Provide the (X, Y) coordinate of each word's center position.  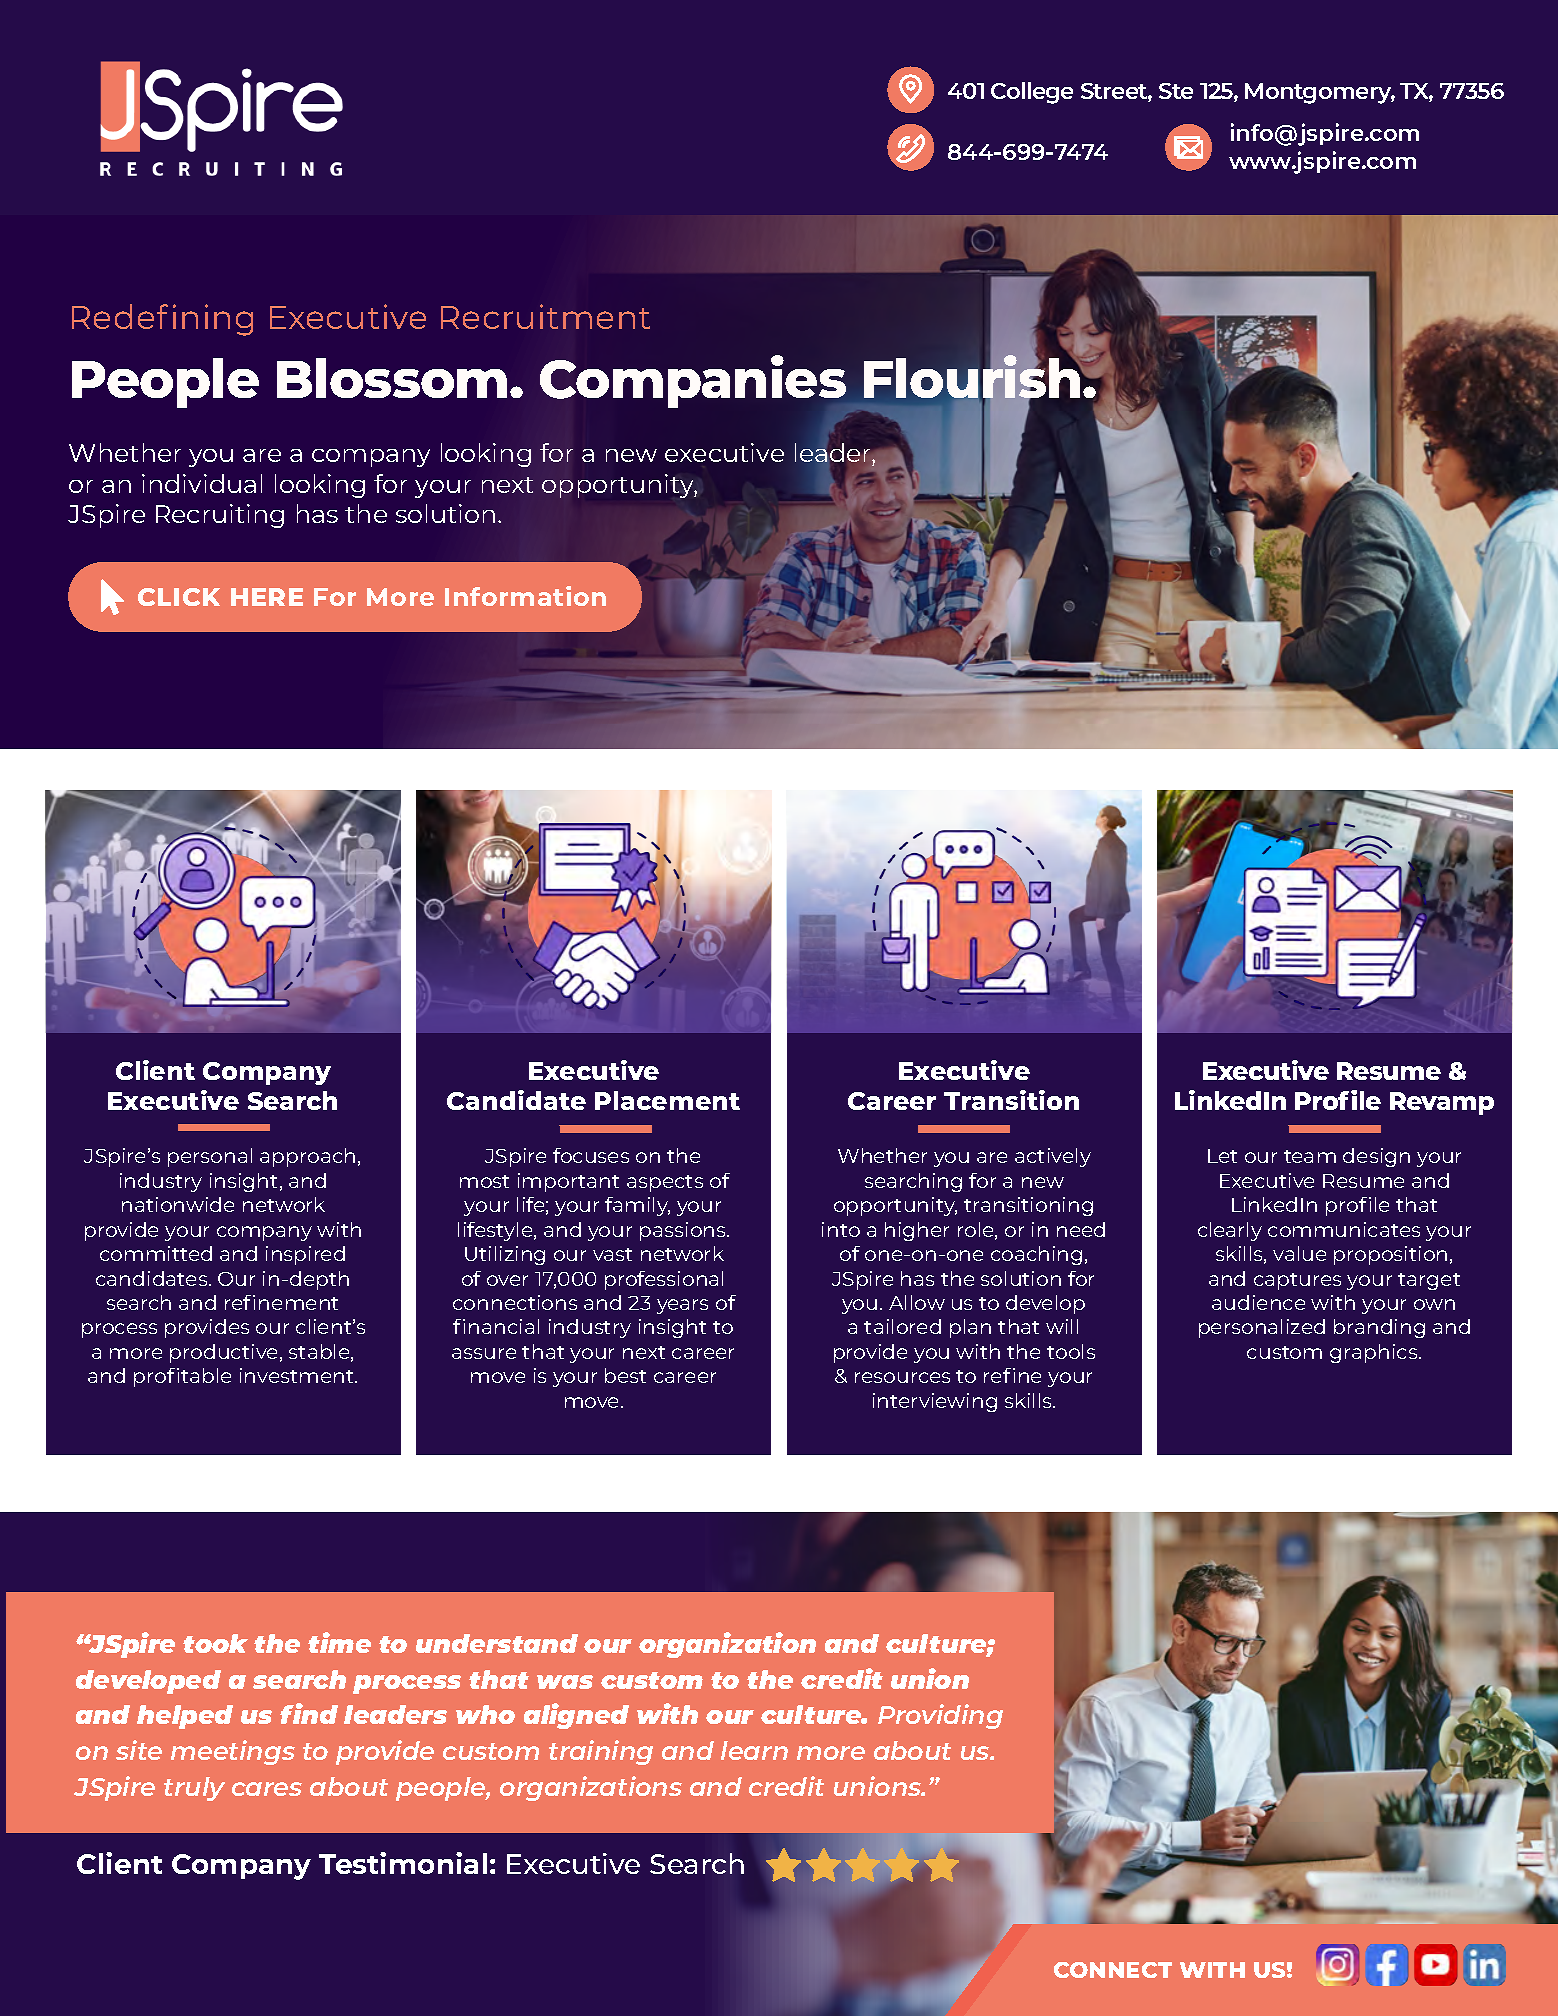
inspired (305, 1255)
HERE (267, 597)
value (1299, 1253)
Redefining (162, 320)
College (1032, 93)
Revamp (1442, 1103)
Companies (694, 383)
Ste (1176, 91)
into (841, 1229)
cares (267, 1789)
